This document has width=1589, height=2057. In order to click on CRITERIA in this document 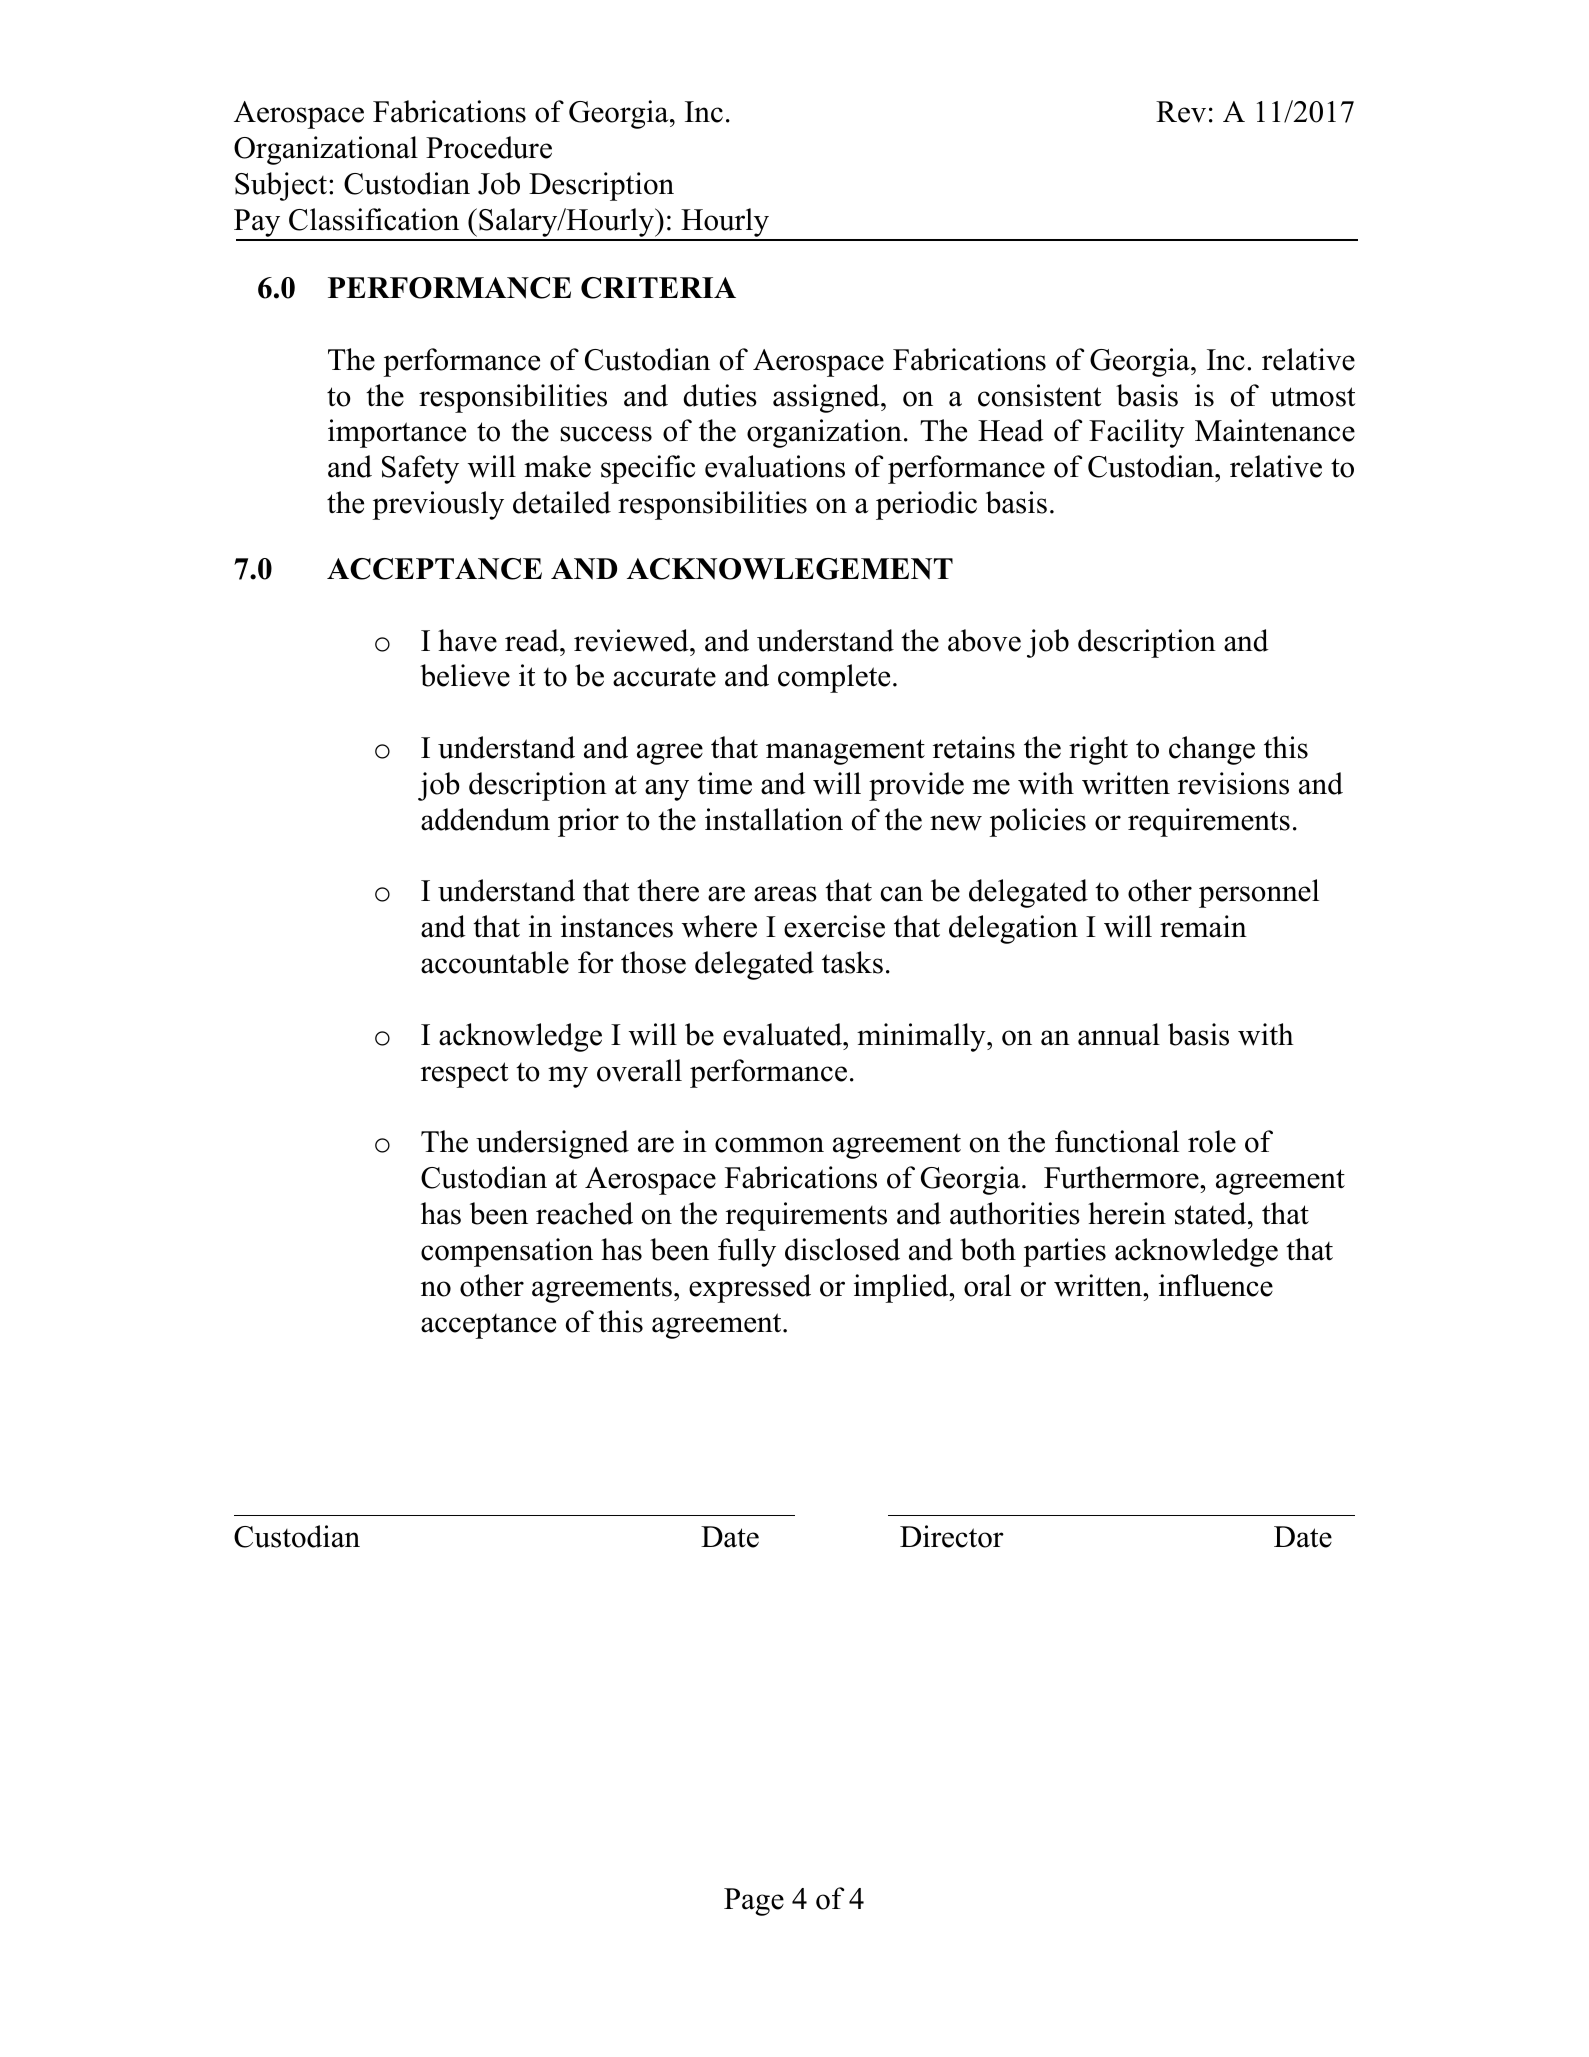, I will do `click(658, 288)`.
